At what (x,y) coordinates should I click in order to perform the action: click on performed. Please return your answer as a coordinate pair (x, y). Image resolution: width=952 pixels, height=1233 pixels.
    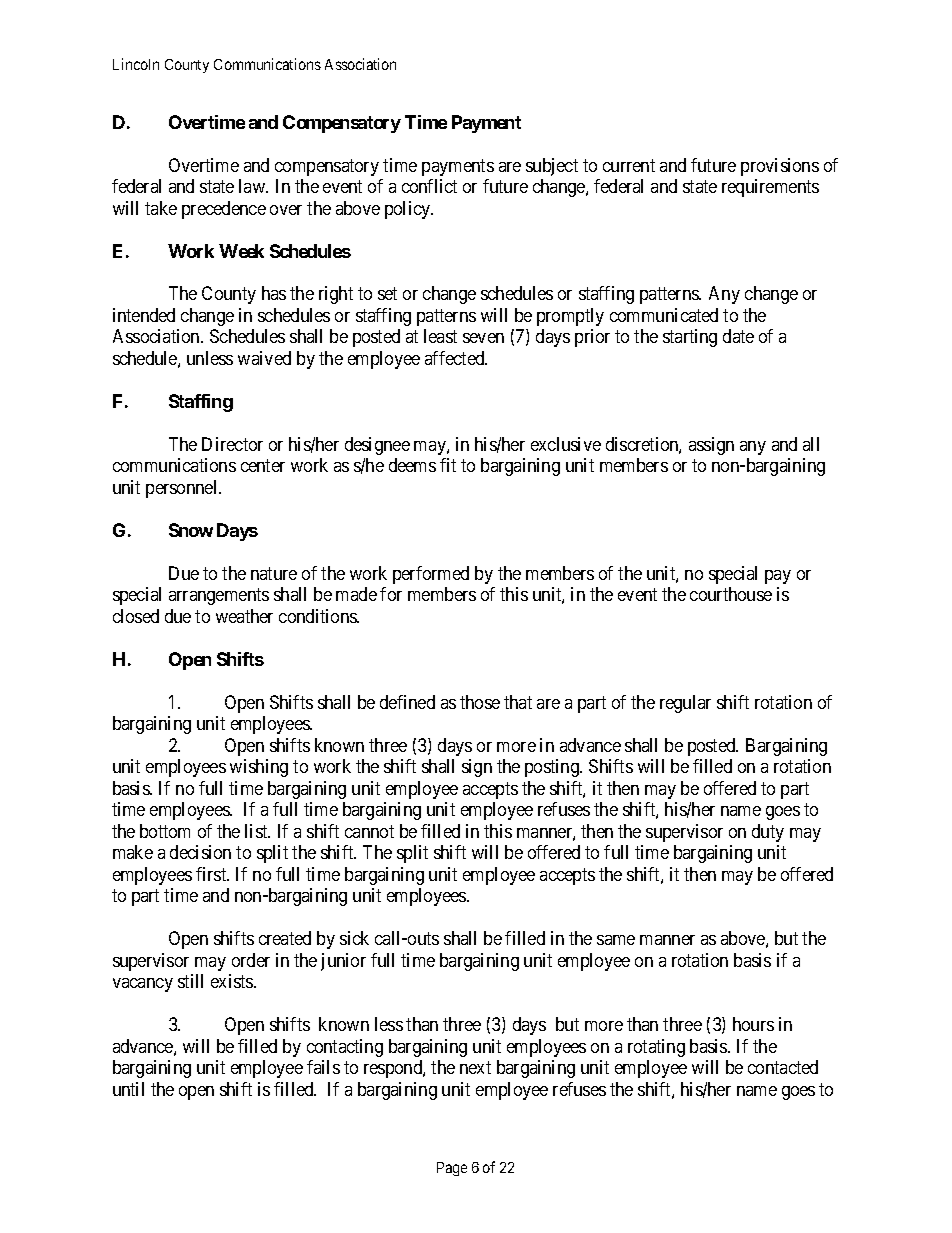
    Looking at the image, I should click on (431, 575).
